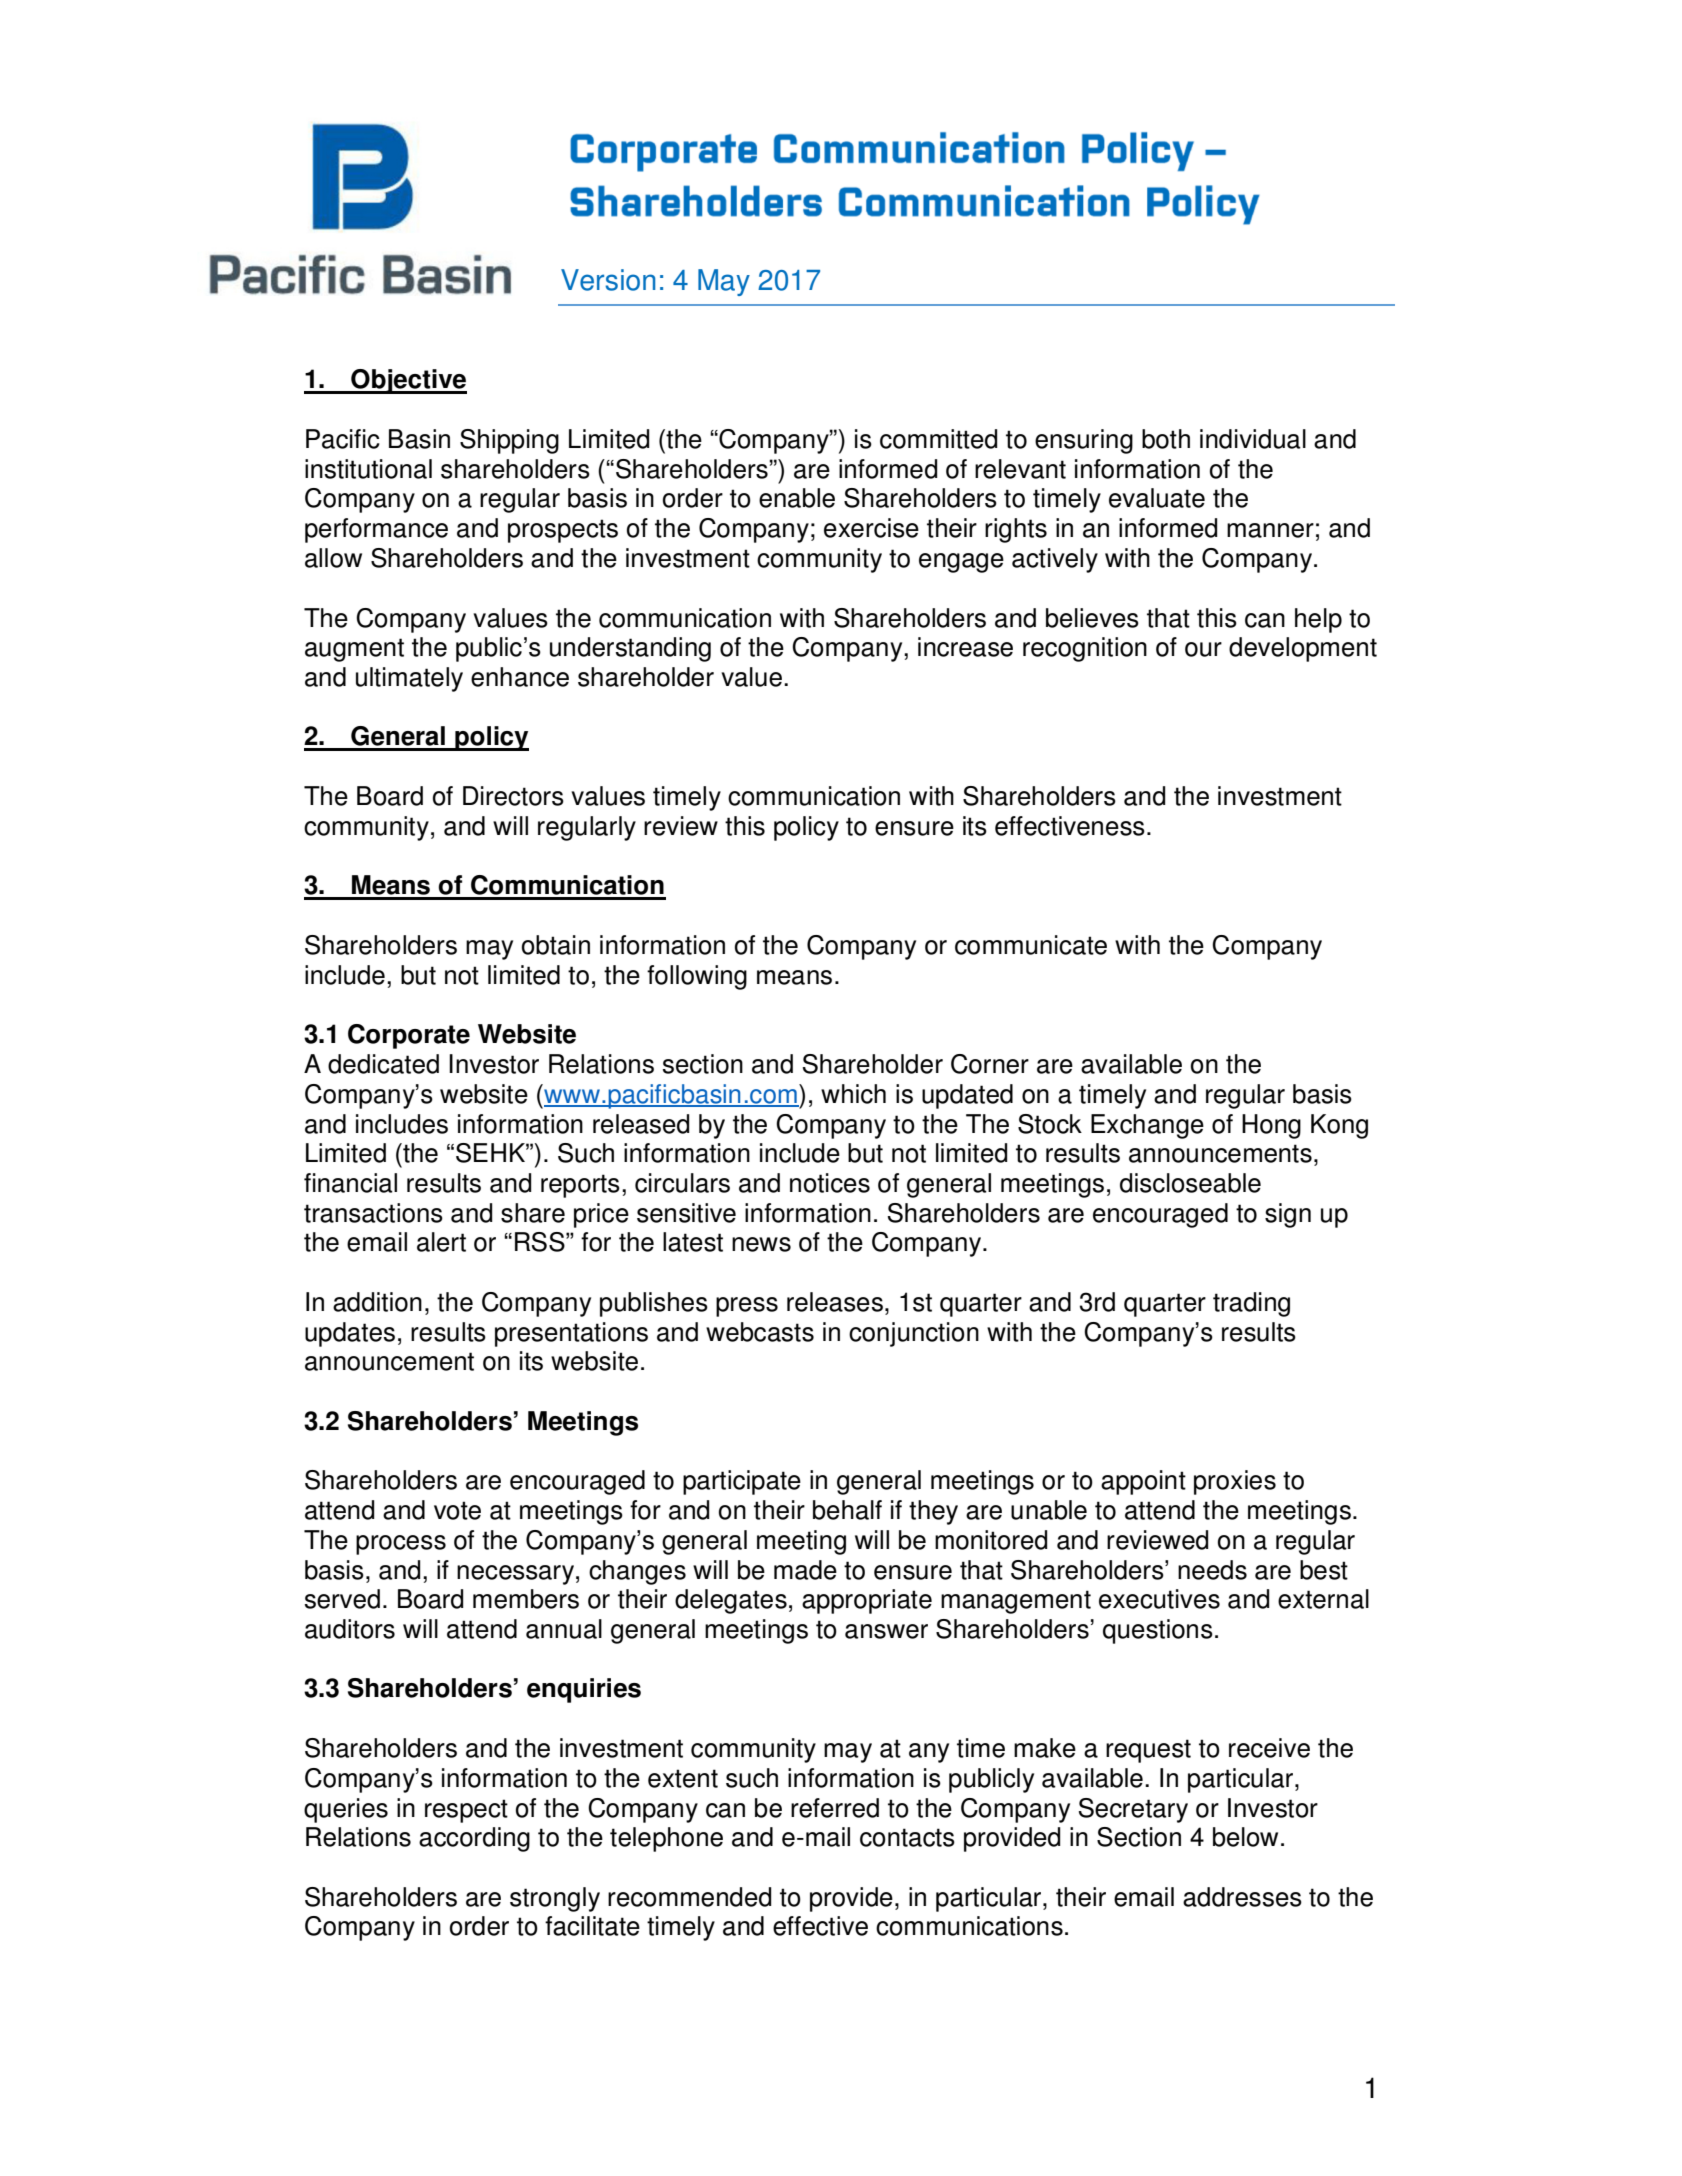  Describe the element at coordinates (474, 1839) in the document. I see `according` at that location.
